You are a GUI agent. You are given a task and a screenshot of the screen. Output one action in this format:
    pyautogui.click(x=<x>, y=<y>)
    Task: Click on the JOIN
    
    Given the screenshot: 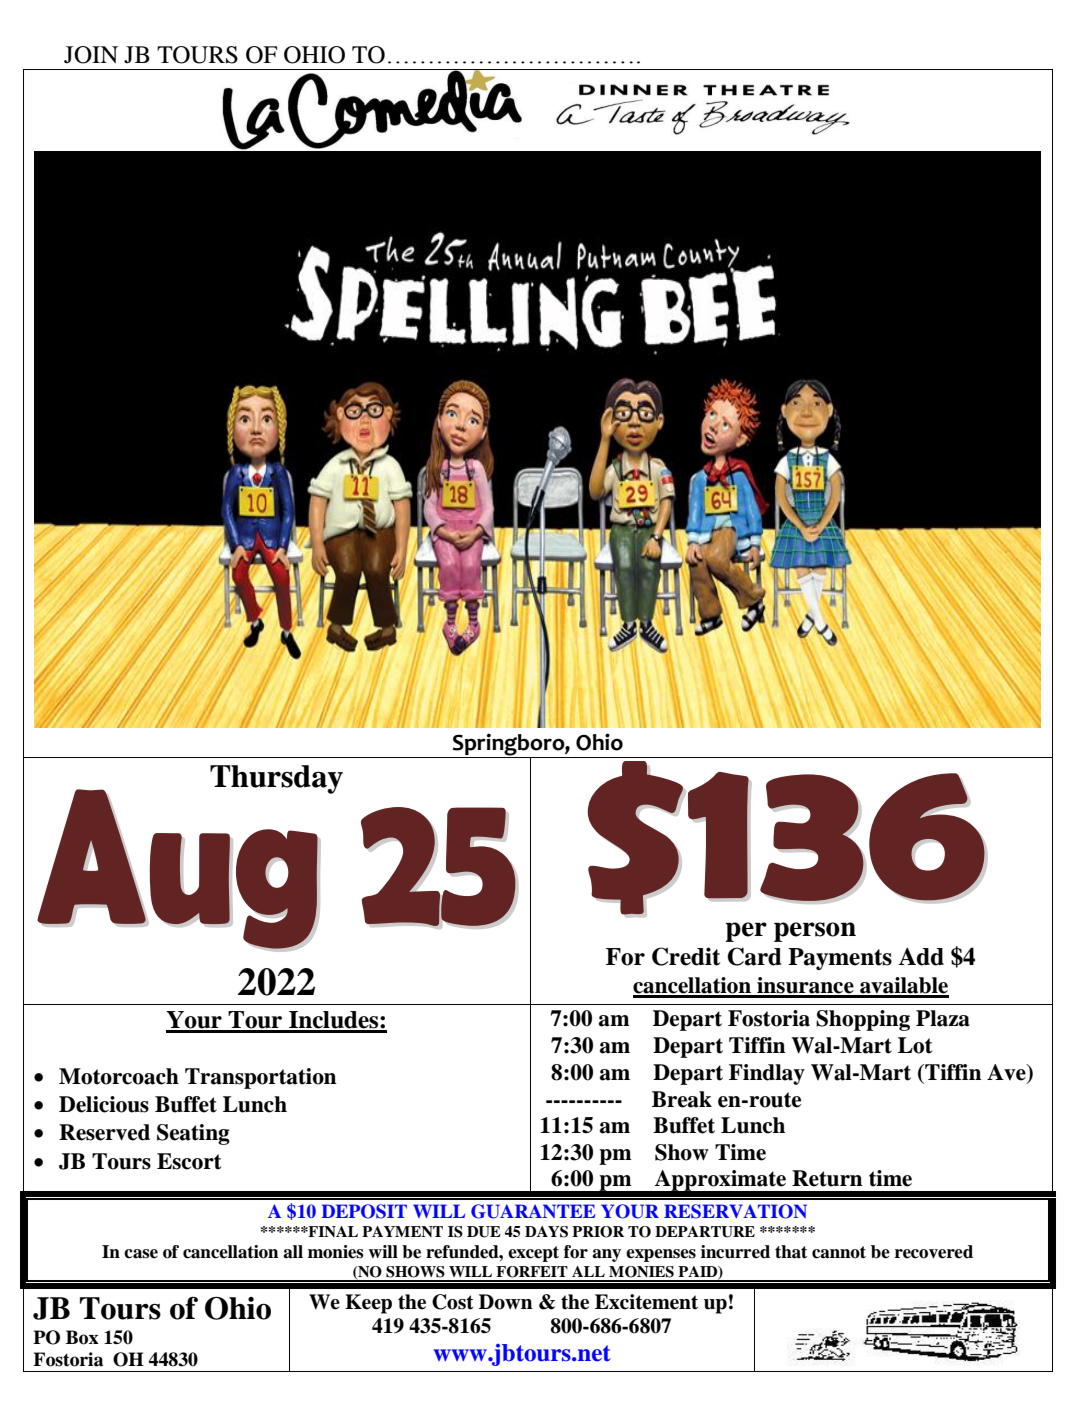 What is the action you would take?
    pyautogui.click(x=91, y=55)
